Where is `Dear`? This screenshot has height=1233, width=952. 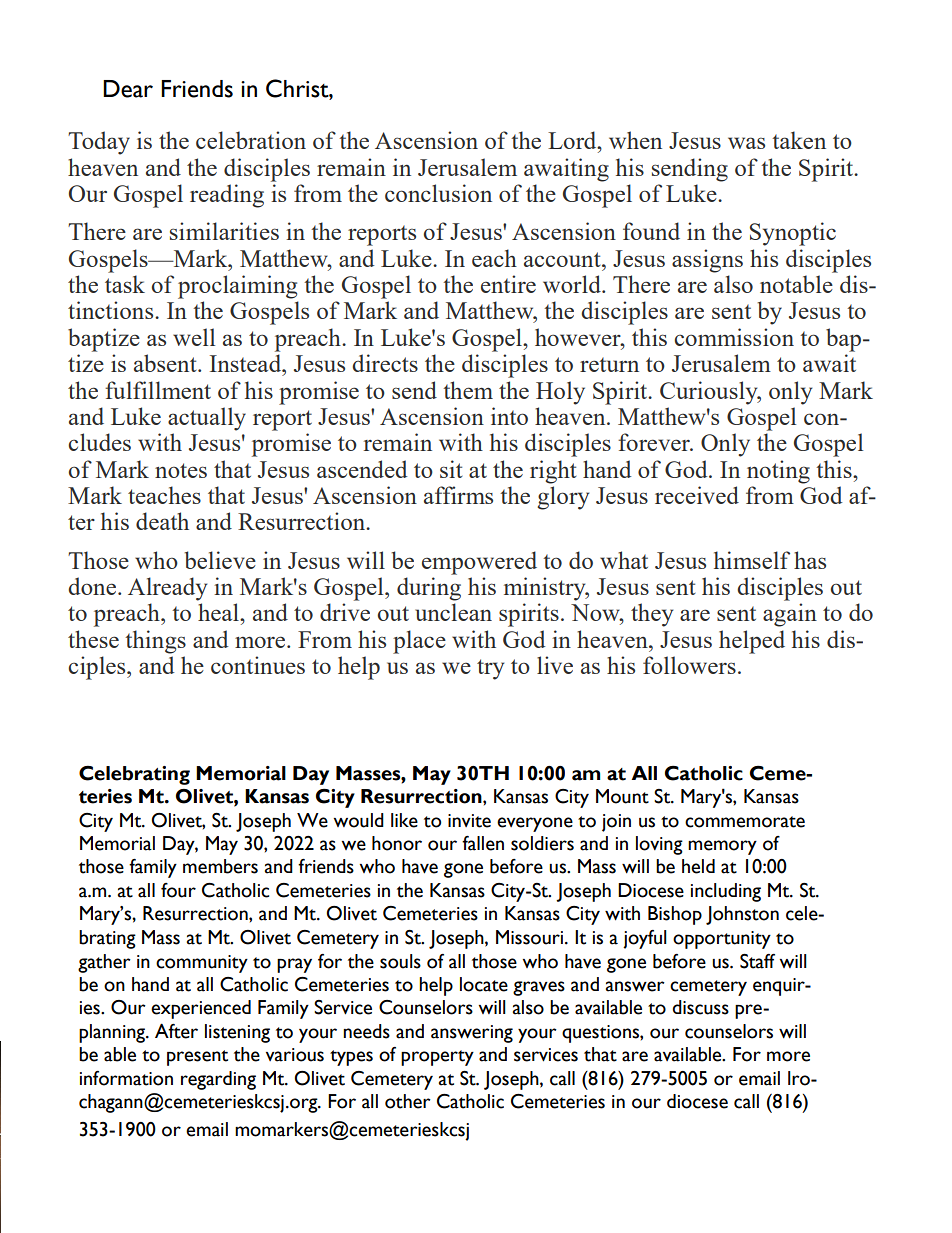 Dear is located at coordinates (128, 89).
